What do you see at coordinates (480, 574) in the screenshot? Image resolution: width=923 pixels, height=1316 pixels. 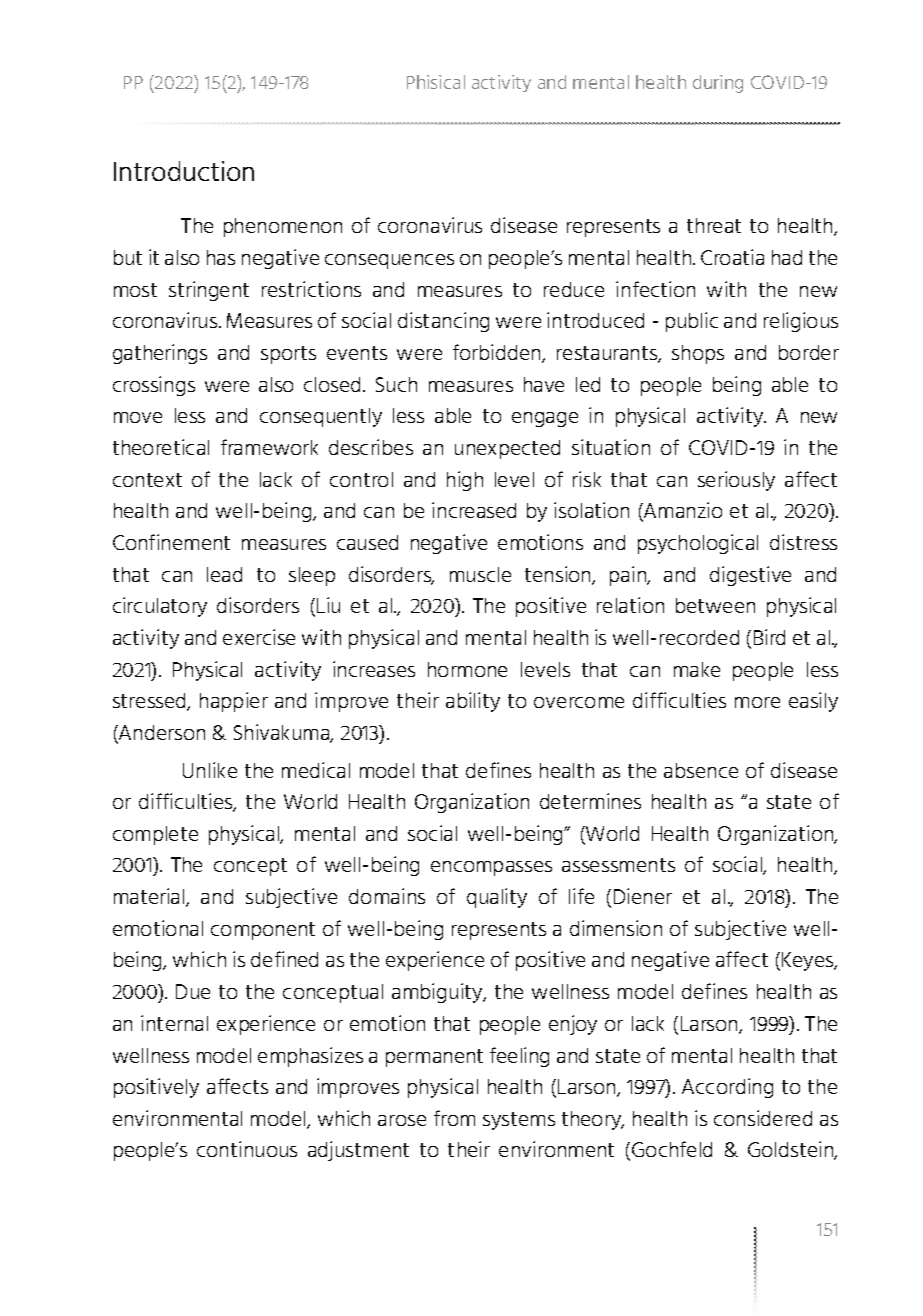 I see `muscle` at bounding box center [480, 574].
